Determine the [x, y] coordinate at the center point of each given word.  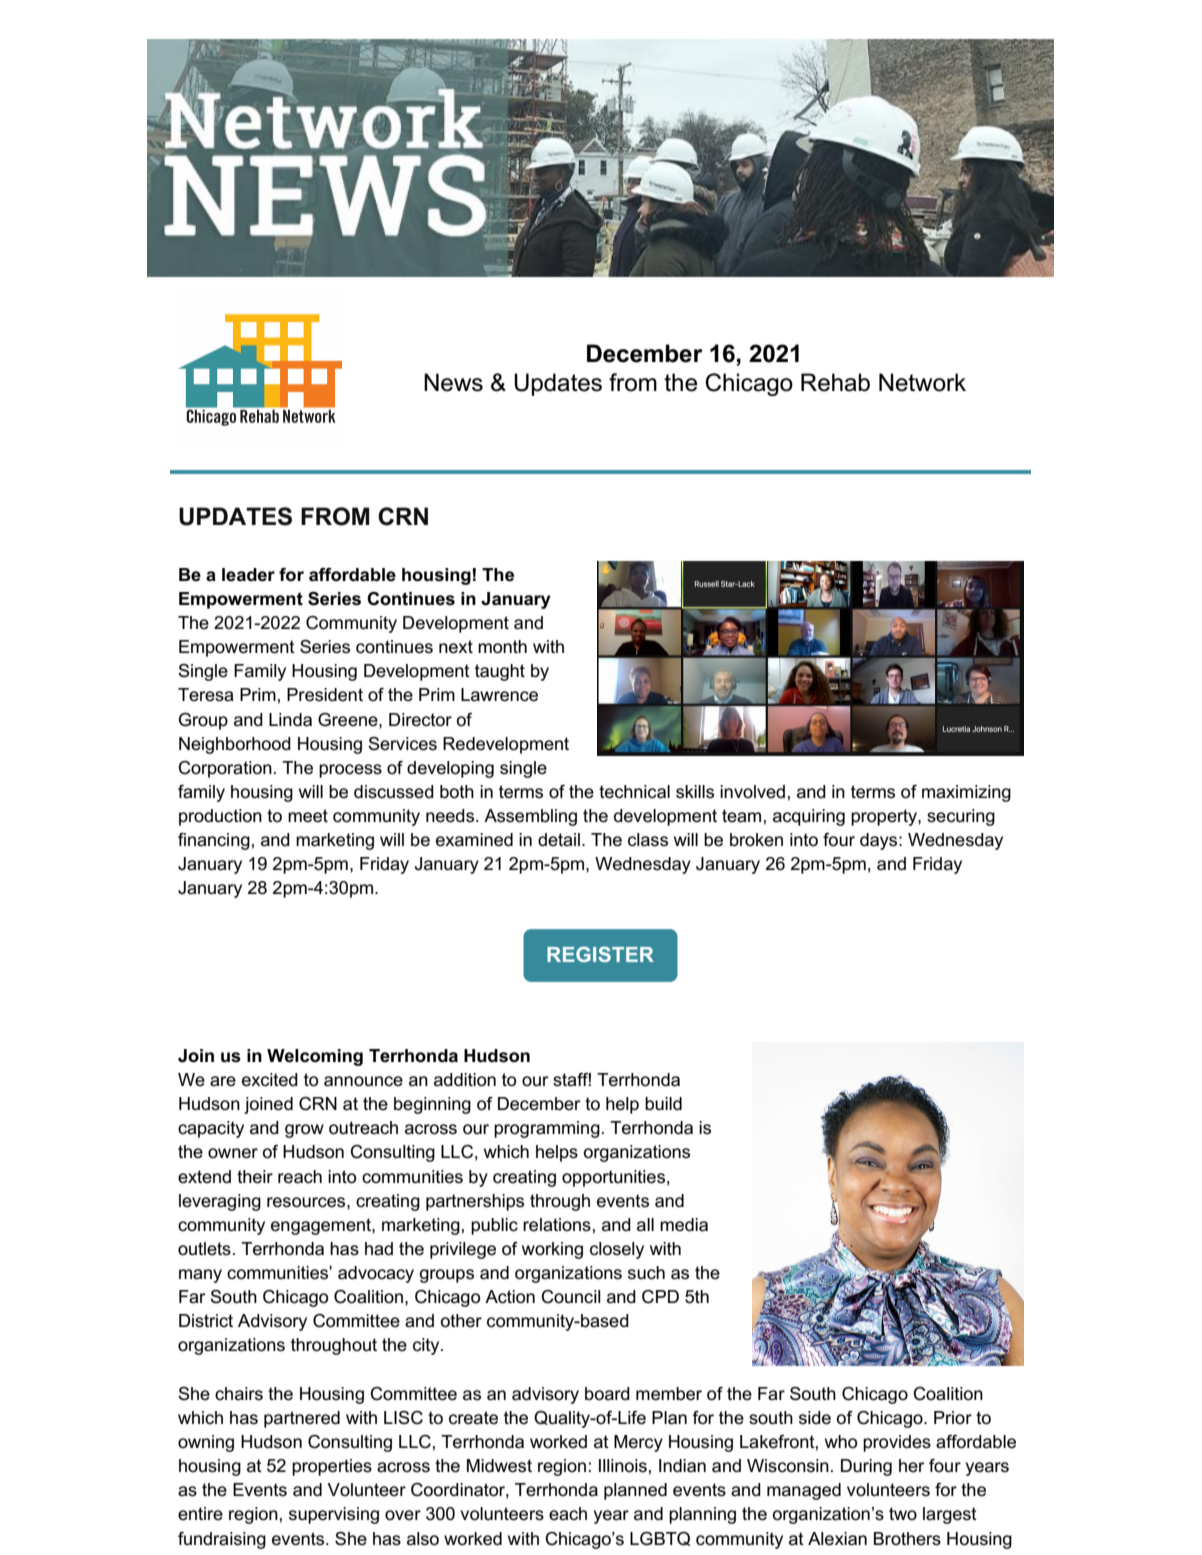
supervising [334, 1515]
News [453, 382]
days [880, 841]
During [866, 1467]
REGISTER [600, 954]
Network [922, 382]
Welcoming [315, 1057]
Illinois [623, 1466]
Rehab [835, 382]
